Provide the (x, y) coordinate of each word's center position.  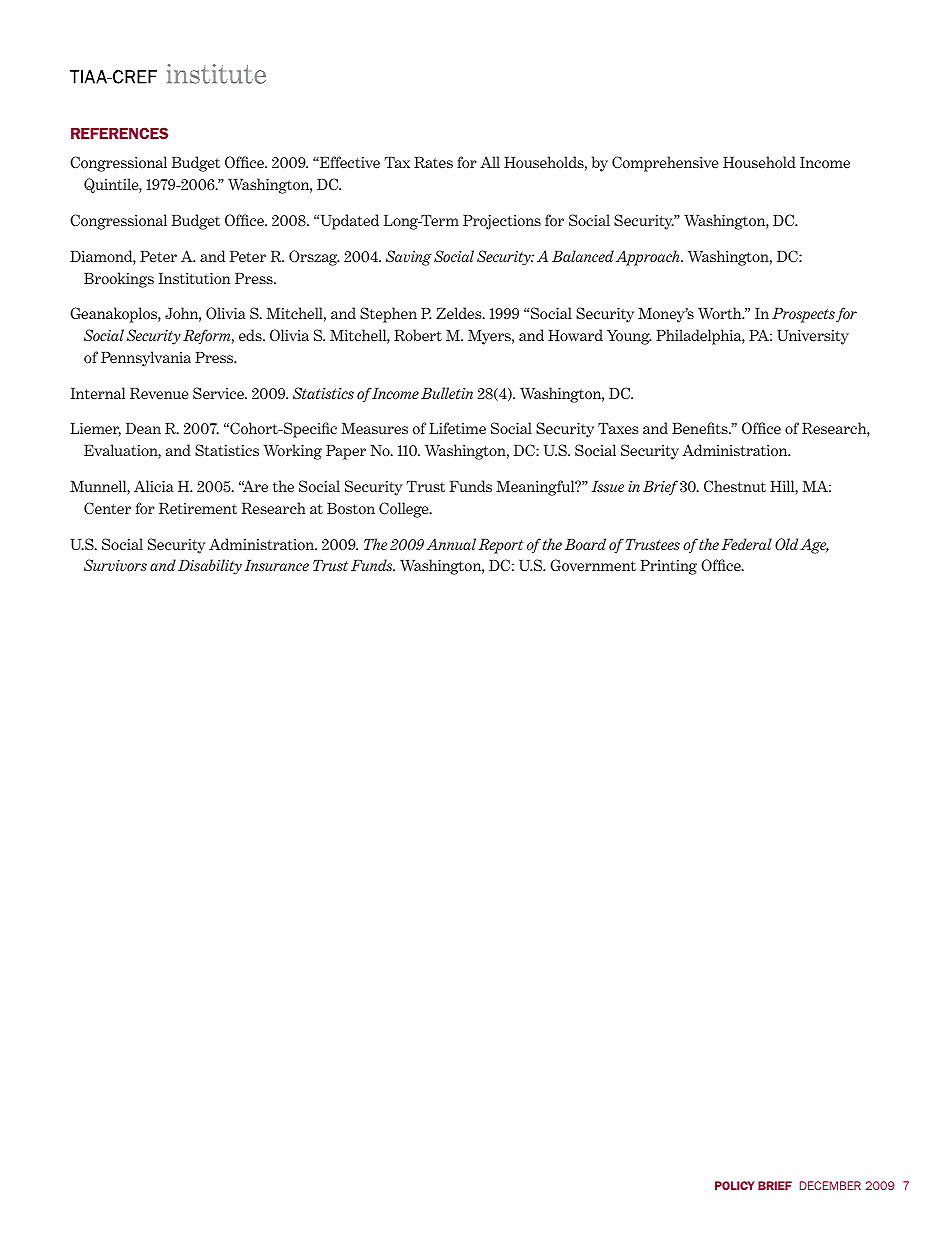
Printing (668, 567)
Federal (746, 544)
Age (814, 546)
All (490, 162)
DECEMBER (830, 1185)
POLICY (735, 1185)
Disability (210, 567)
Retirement (198, 509)
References (119, 133)
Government (593, 565)
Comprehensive (665, 164)
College (405, 510)
